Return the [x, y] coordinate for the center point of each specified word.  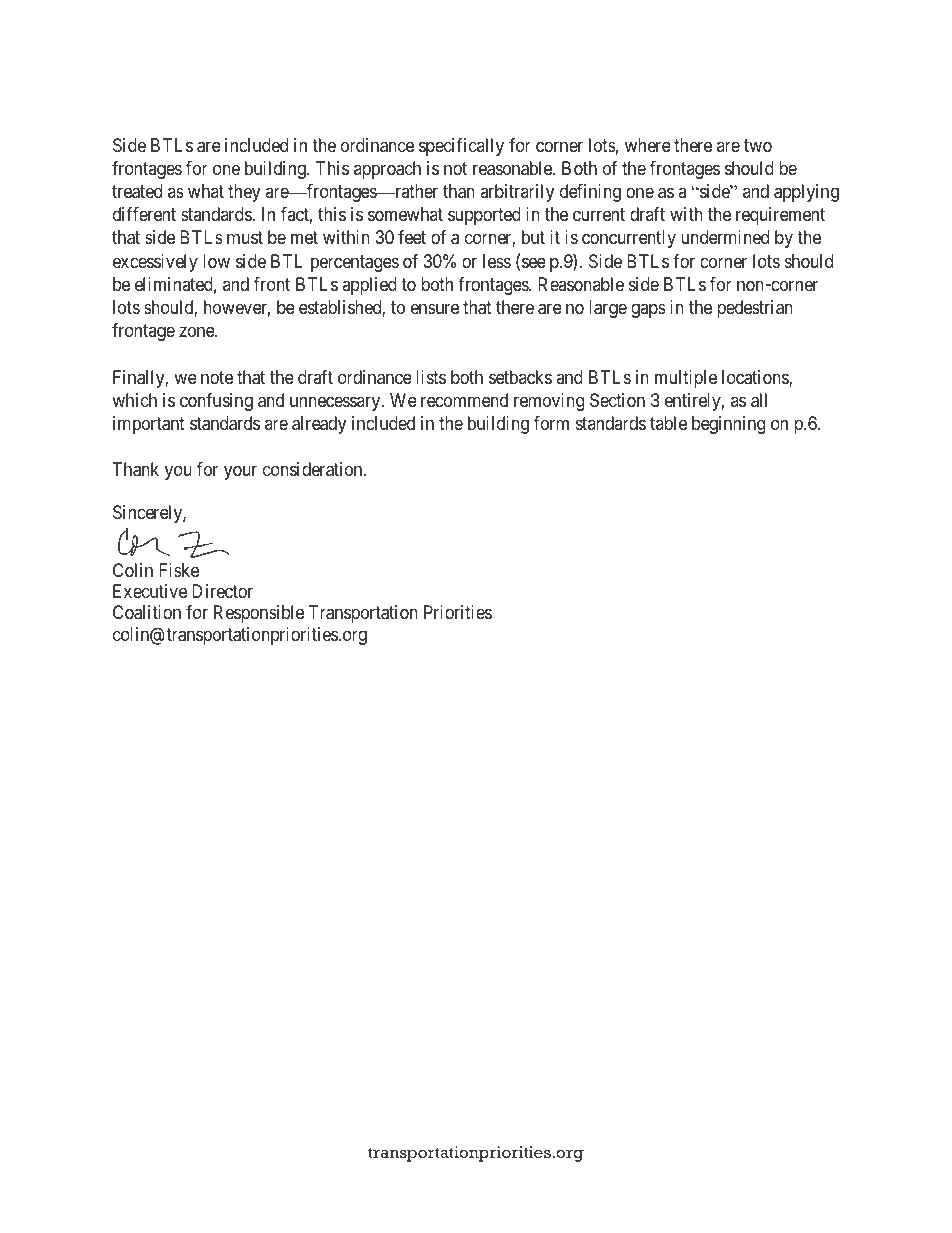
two [758, 145]
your [240, 473]
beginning [728, 425]
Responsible [259, 614]
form [551, 423]
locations [756, 378]
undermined [725, 237]
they [244, 193]
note [217, 377]
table [668, 423]
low [216, 261]
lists [431, 377]
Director [222, 591]
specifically [461, 147]
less [497, 261]
